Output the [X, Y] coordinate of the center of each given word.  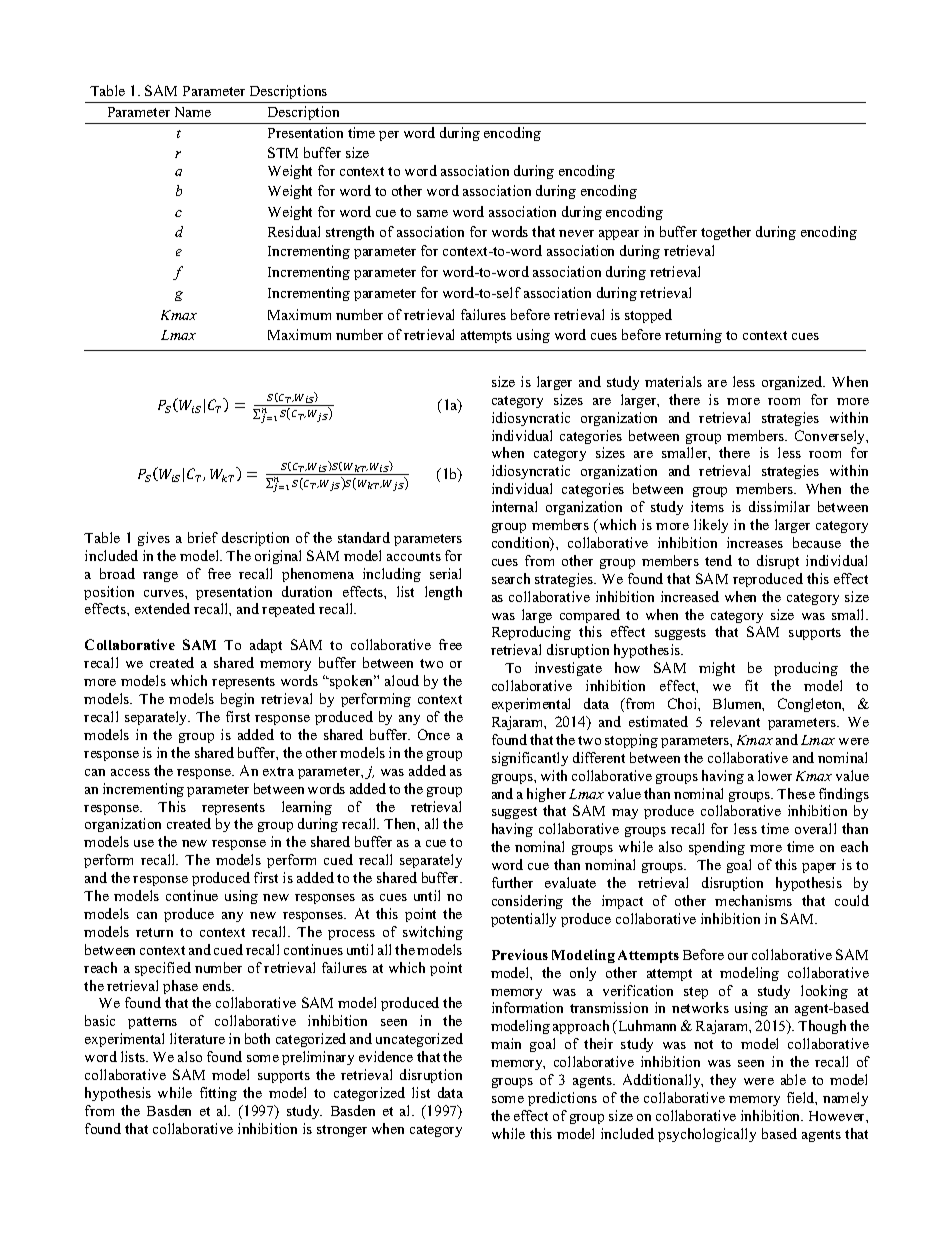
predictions [562, 1099]
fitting [218, 1094]
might [717, 669]
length [443, 593]
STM [283, 152]
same [432, 213]
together [726, 233]
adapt [266, 646]
